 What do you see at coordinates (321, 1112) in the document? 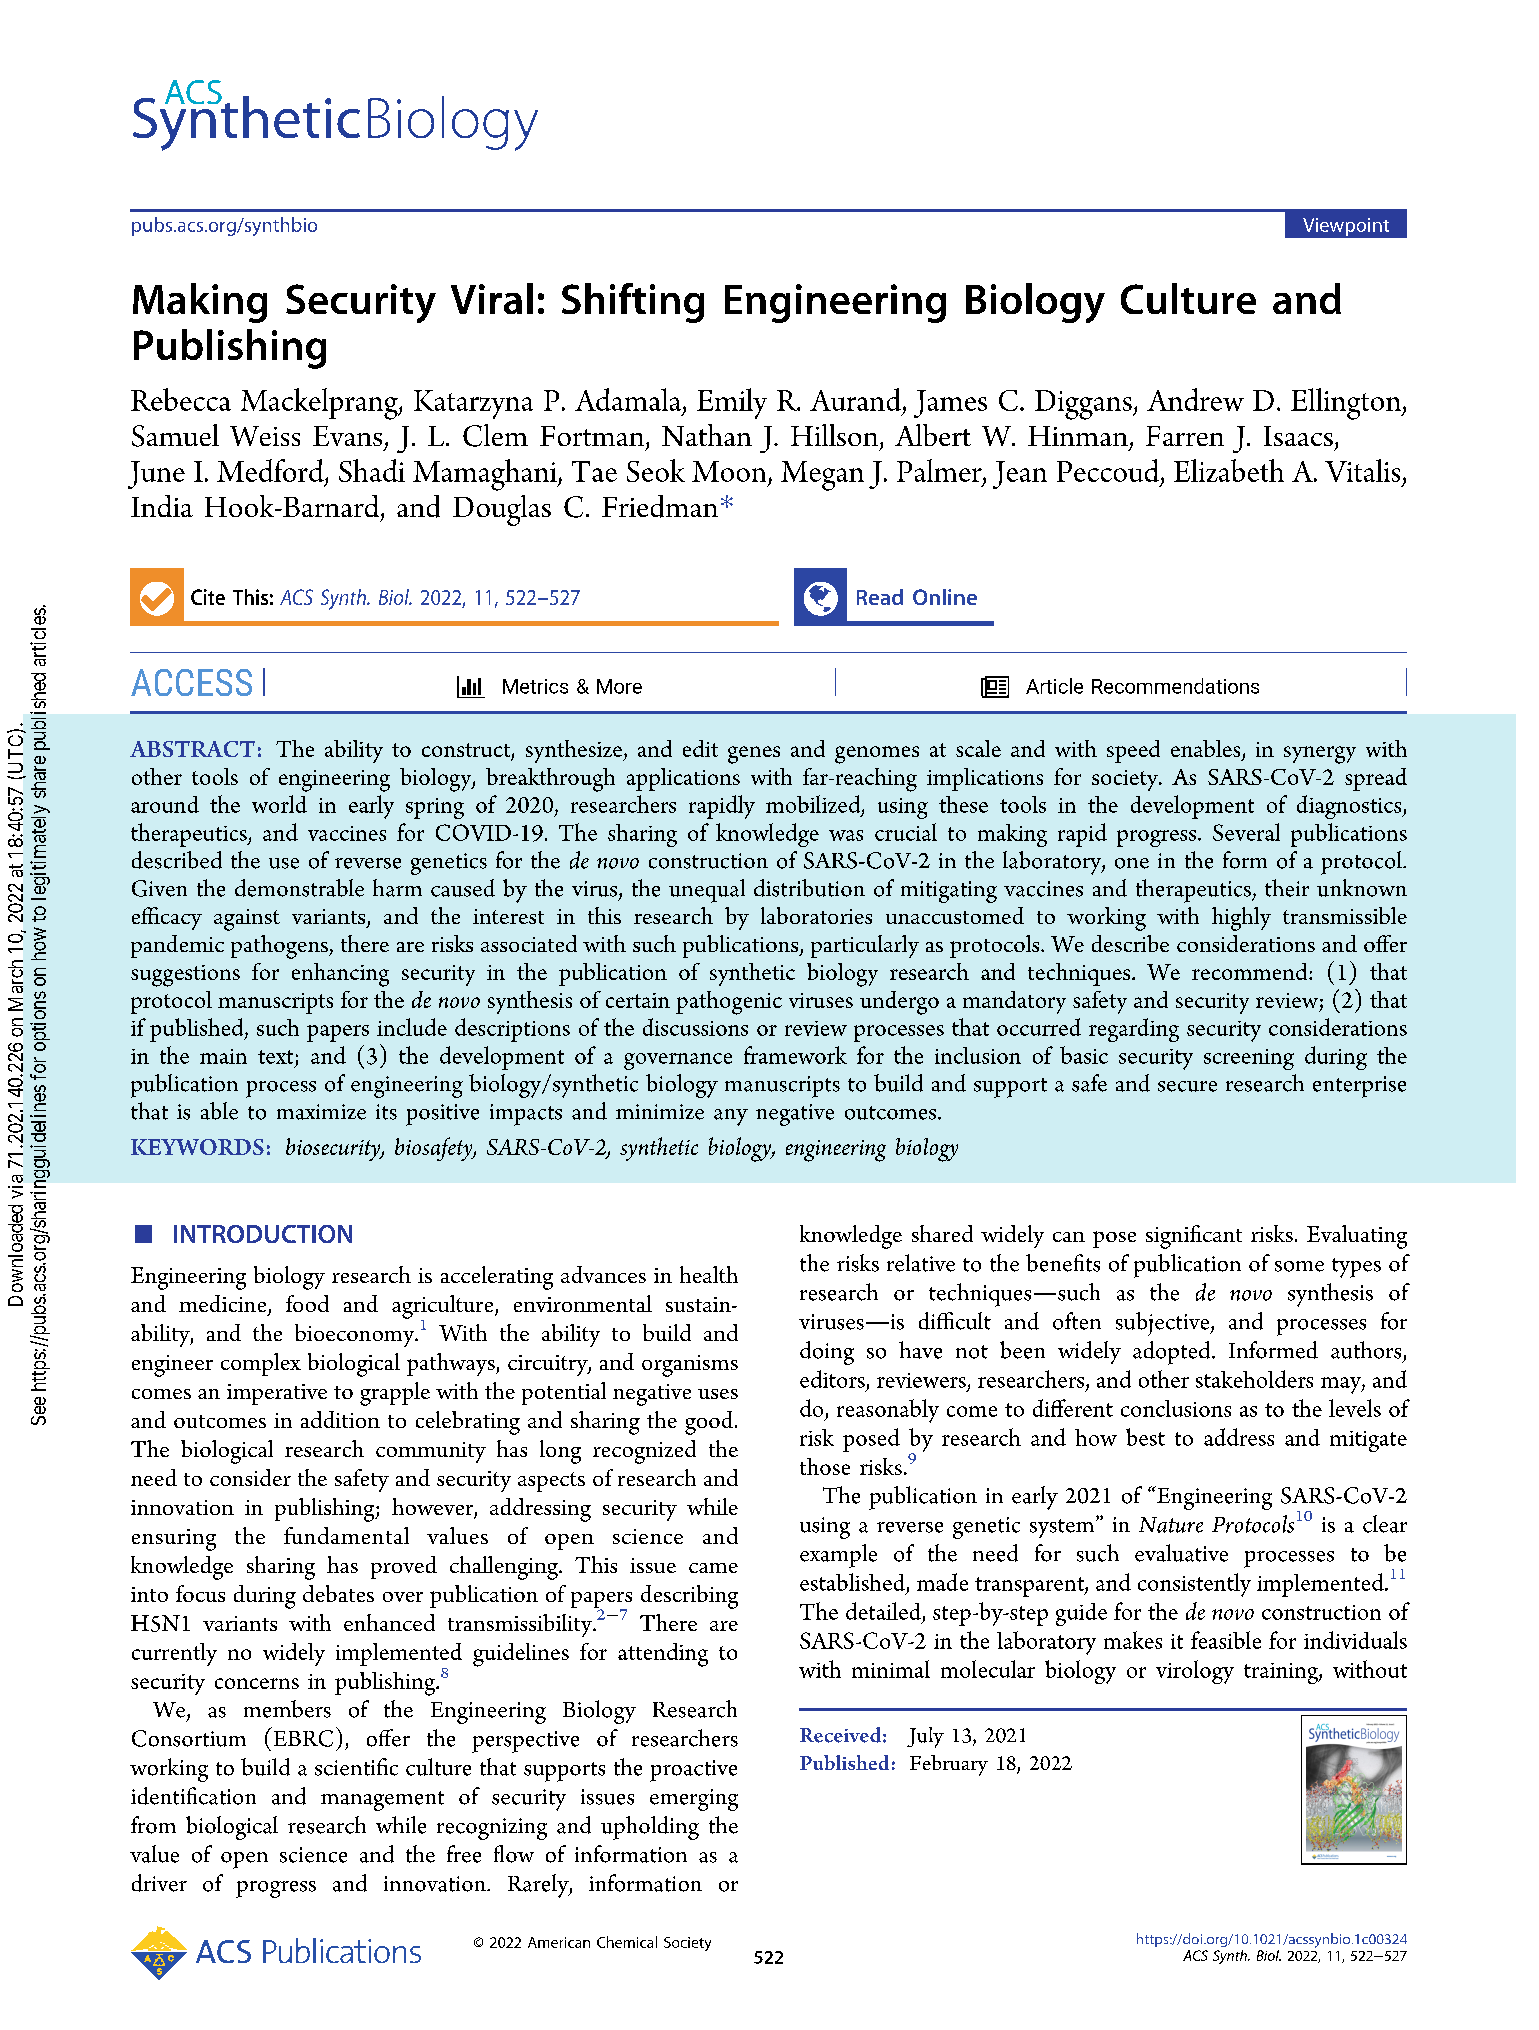
I see `maximize` at bounding box center [321, 1112].
